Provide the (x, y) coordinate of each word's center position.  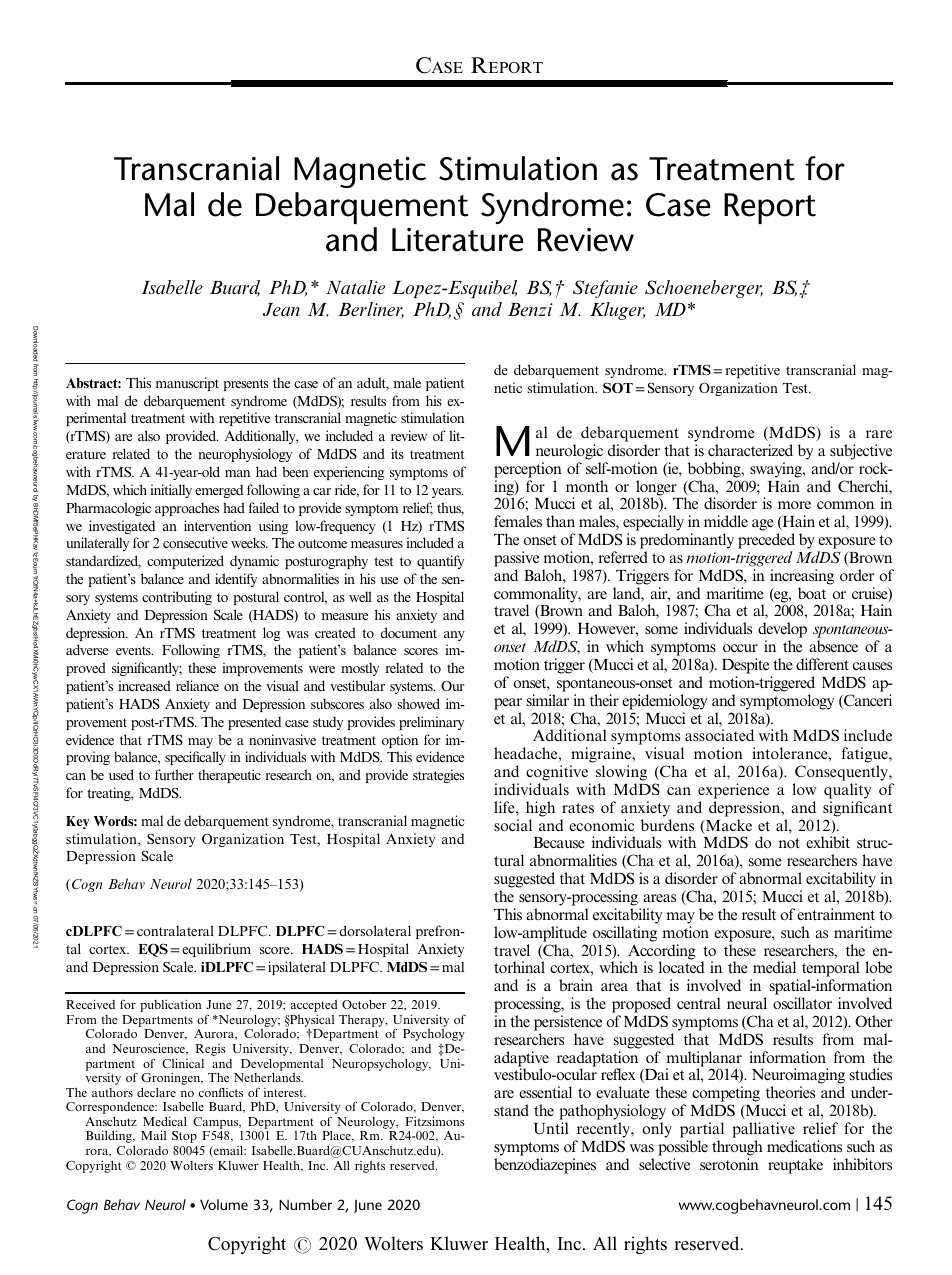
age (763, 525)
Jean (281, 309)
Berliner (371, 310)
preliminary (431, 723)
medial (774, 967)
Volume (224, 1204)
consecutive (195, 542)
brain (576, 985)
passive (516, 559)
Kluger (617, 311)
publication (171, 1005)
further (174, 774)
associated (719, 735)
